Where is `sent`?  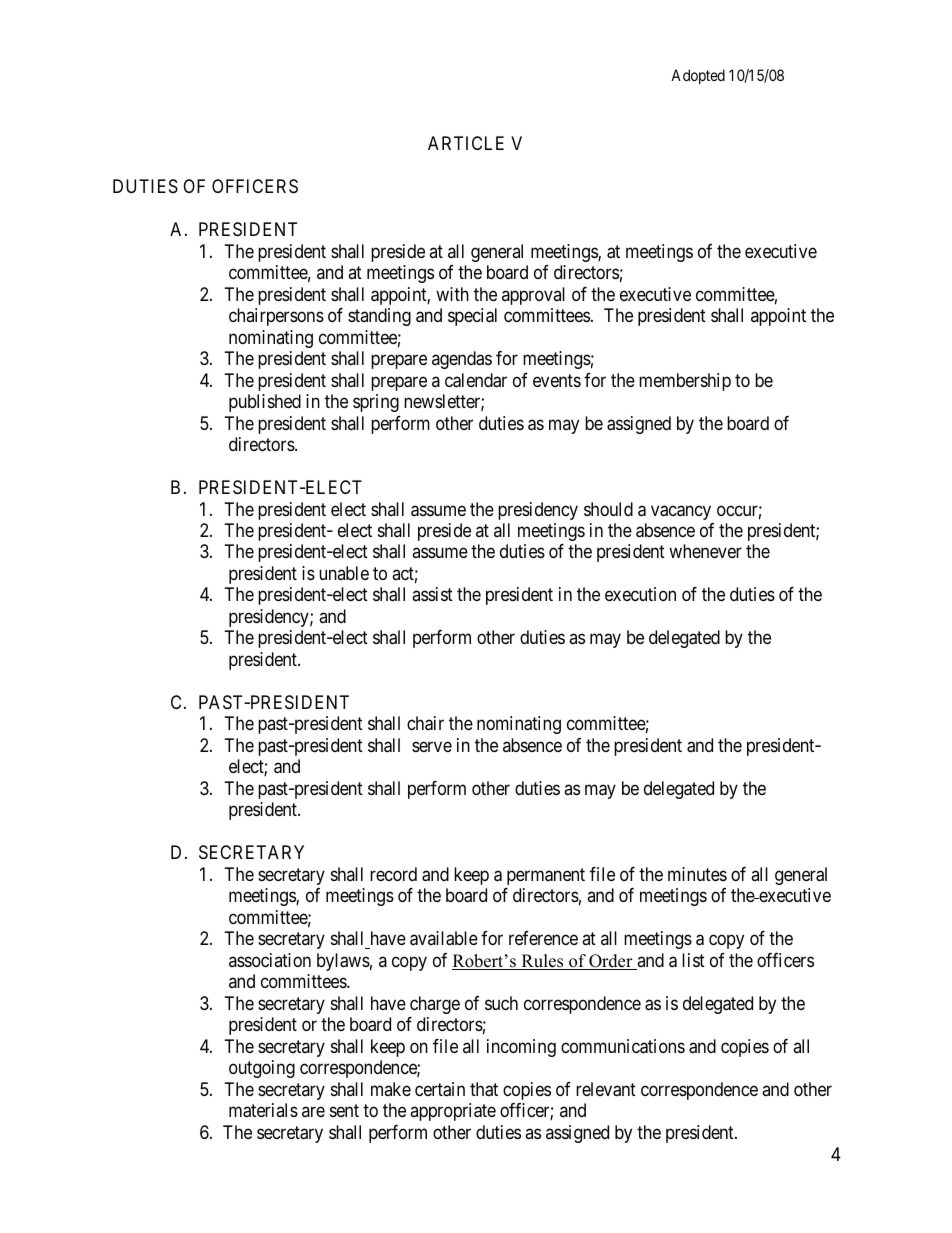
sent is located at coordinates (344, 1110).
